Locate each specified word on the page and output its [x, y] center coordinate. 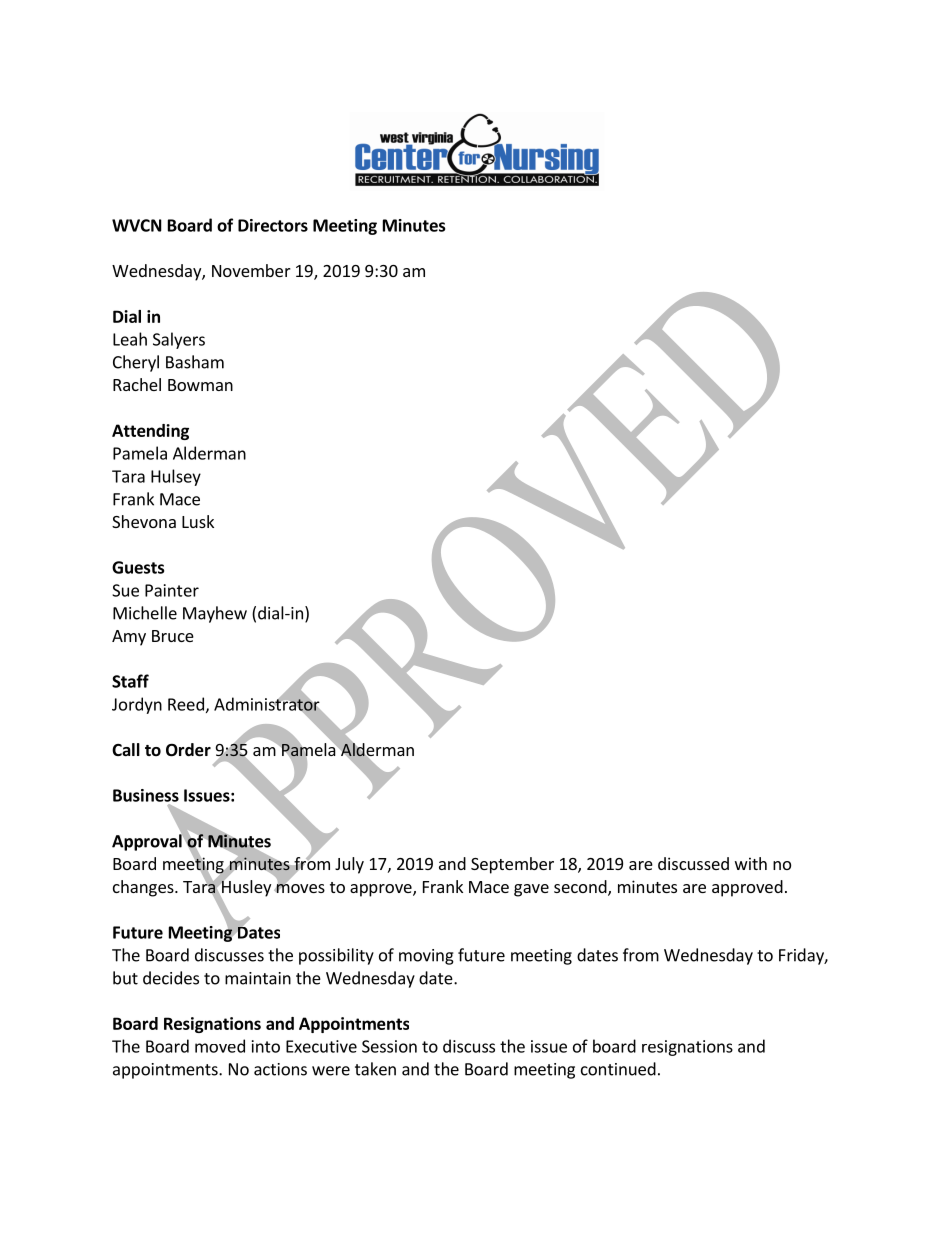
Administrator [268, 704]
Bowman [200, 385]
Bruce [173, 636]
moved [220, 1046]
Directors [273, 225]
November [251, 270]
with [751, 863]
